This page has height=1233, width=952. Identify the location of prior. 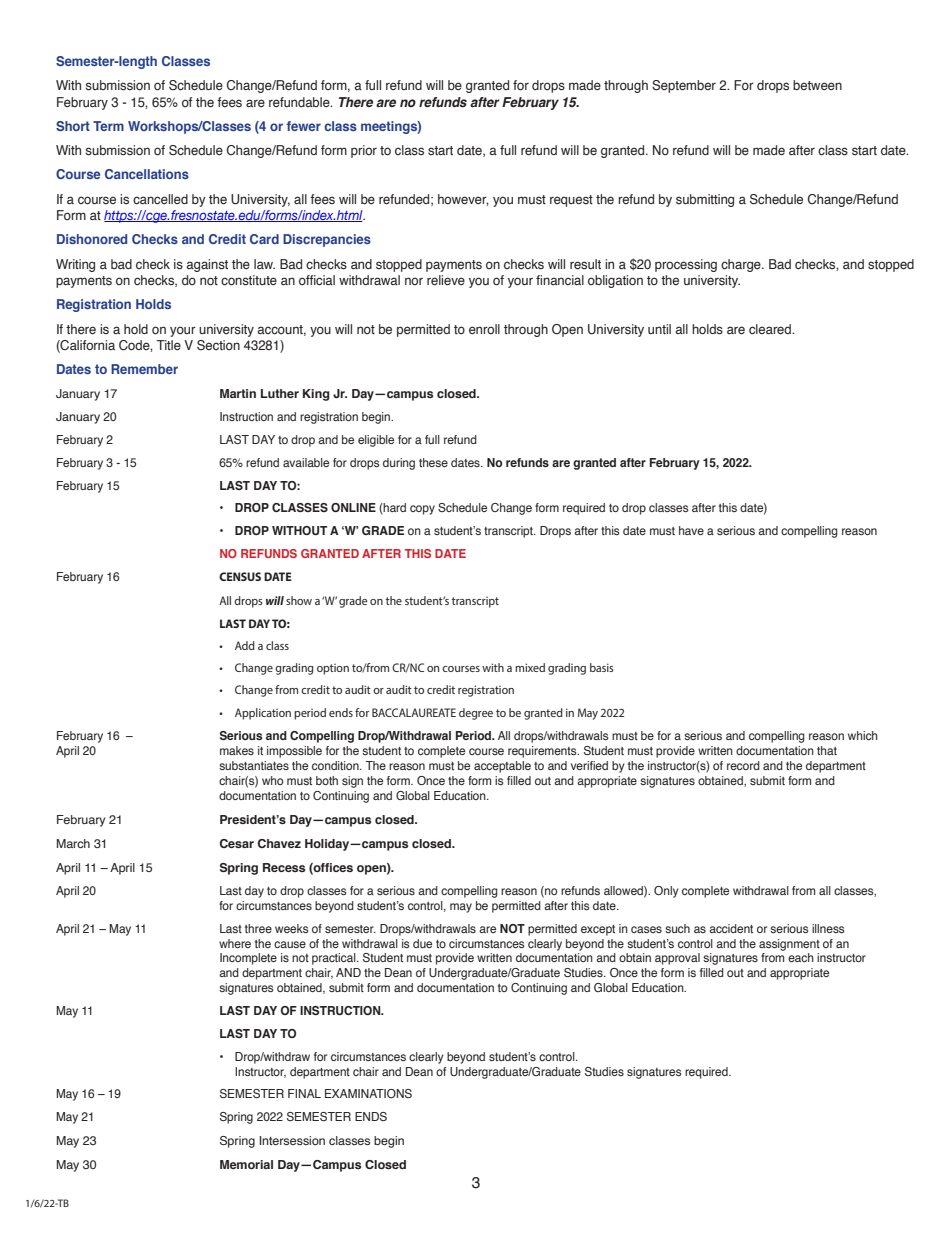
(364, 151).
